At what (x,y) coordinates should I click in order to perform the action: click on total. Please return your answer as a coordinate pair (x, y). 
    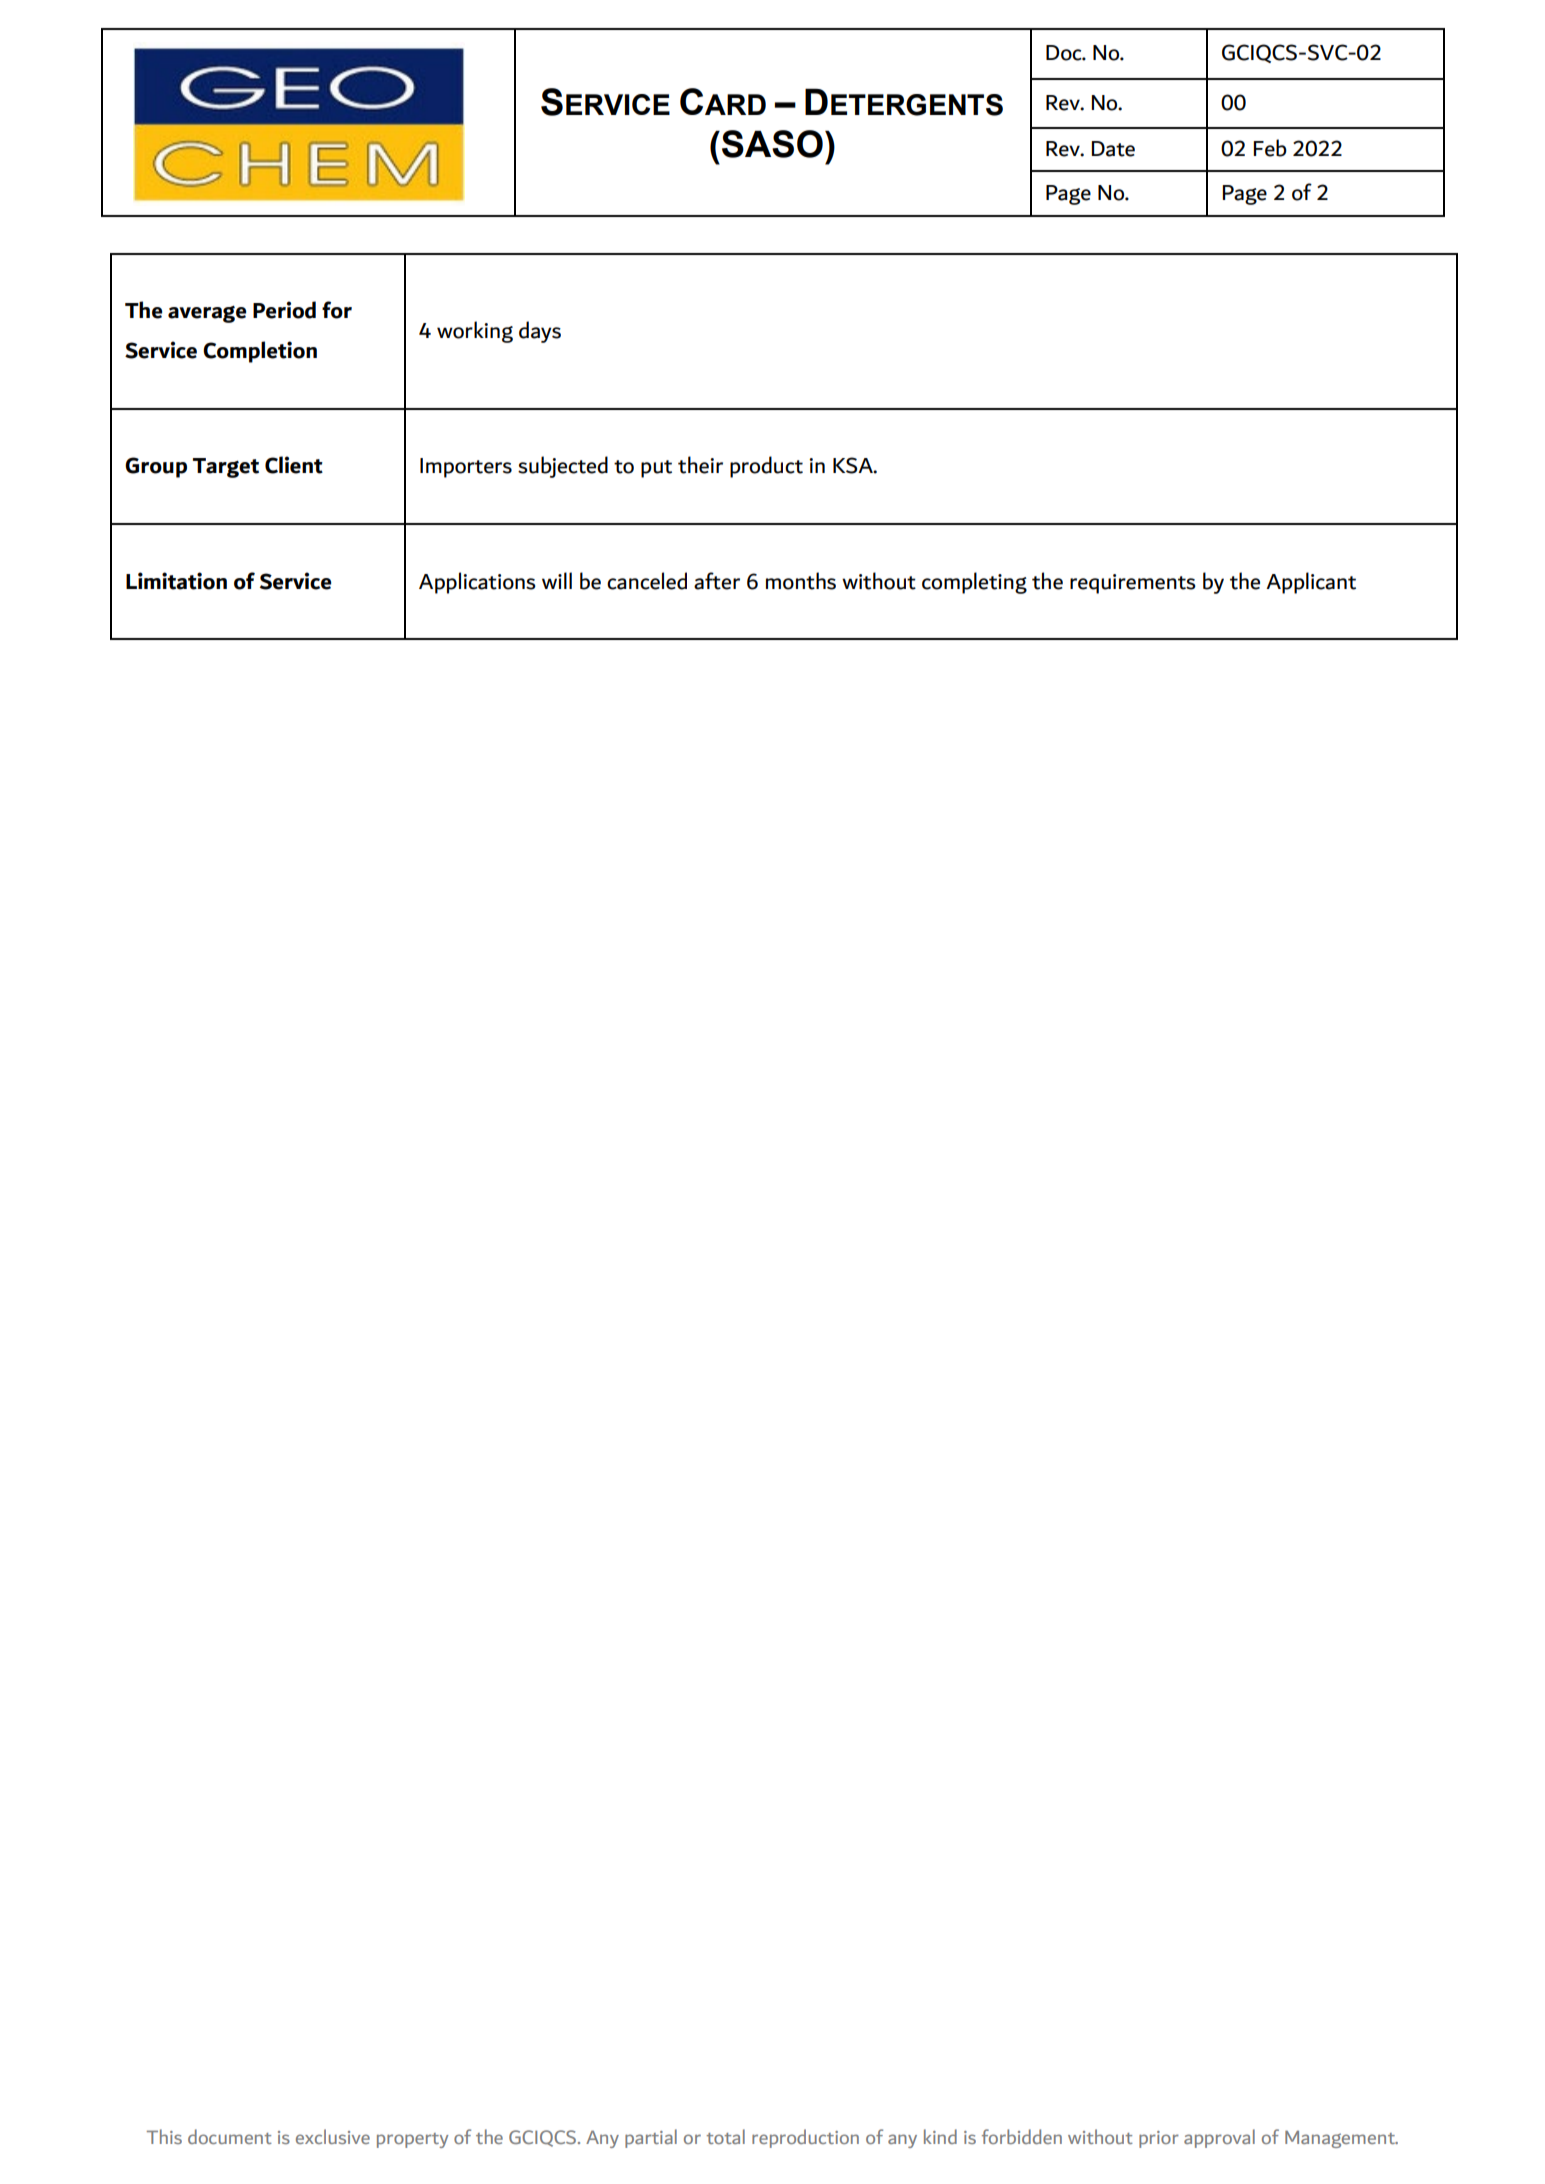
    Looking at the image, I should click on (725, 2136).
